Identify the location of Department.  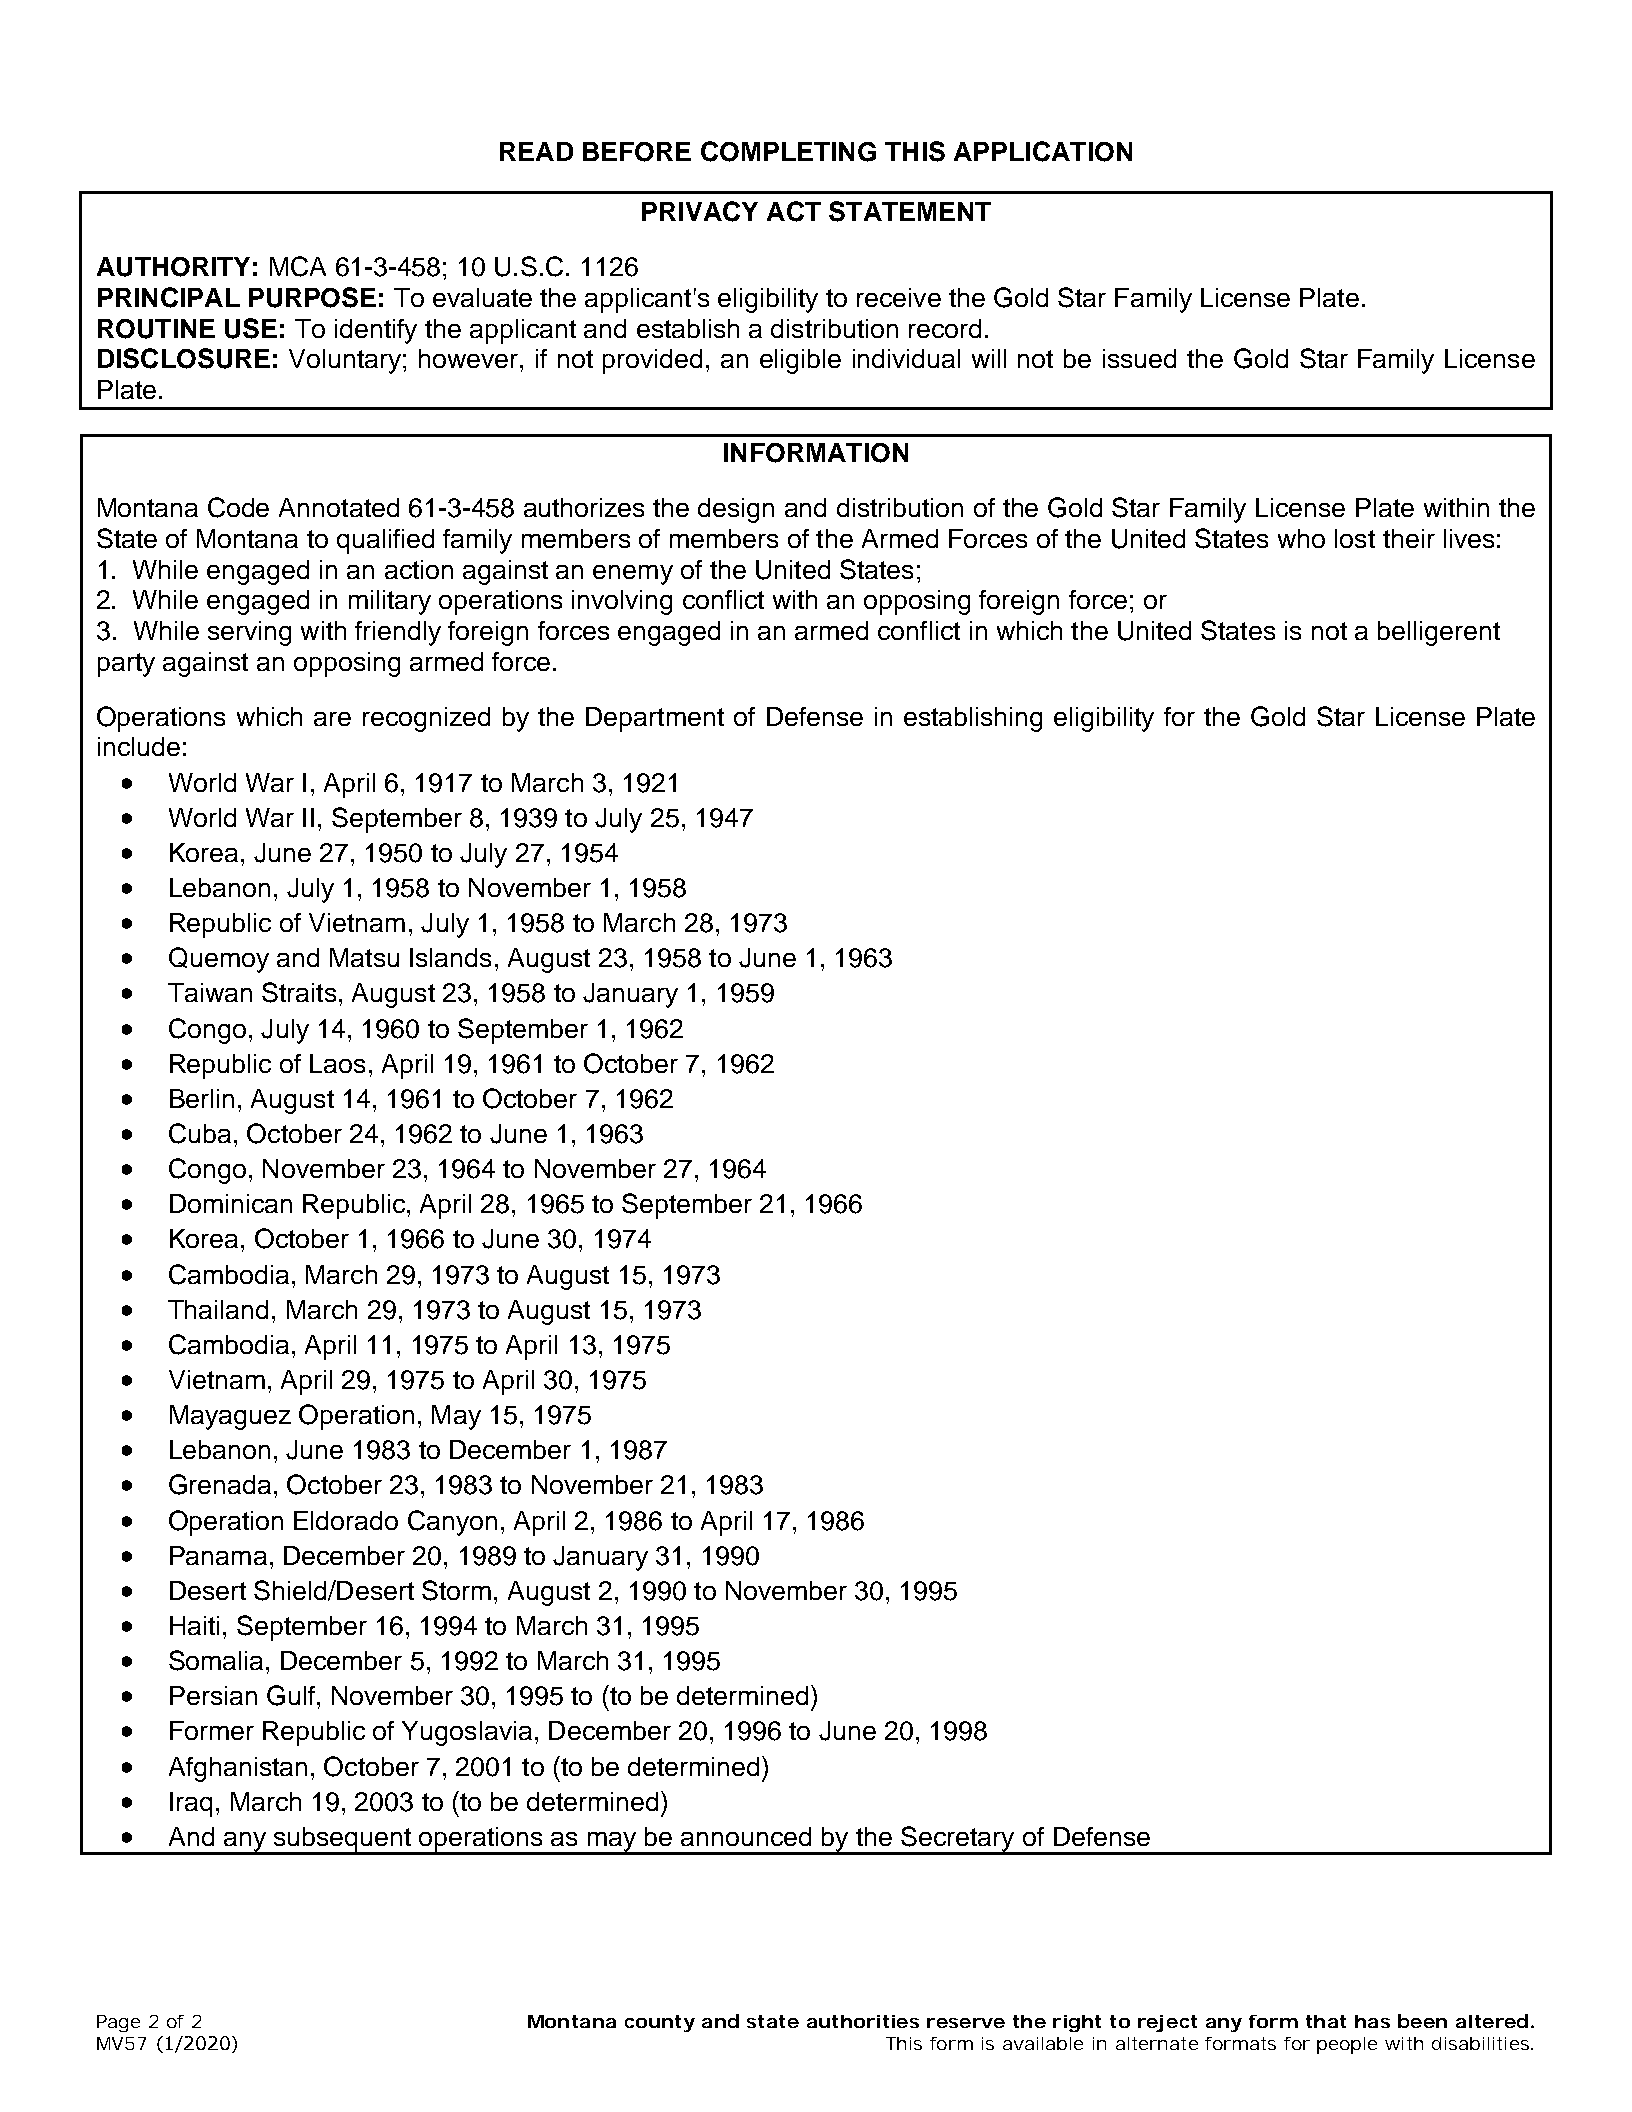
(655, 719).
